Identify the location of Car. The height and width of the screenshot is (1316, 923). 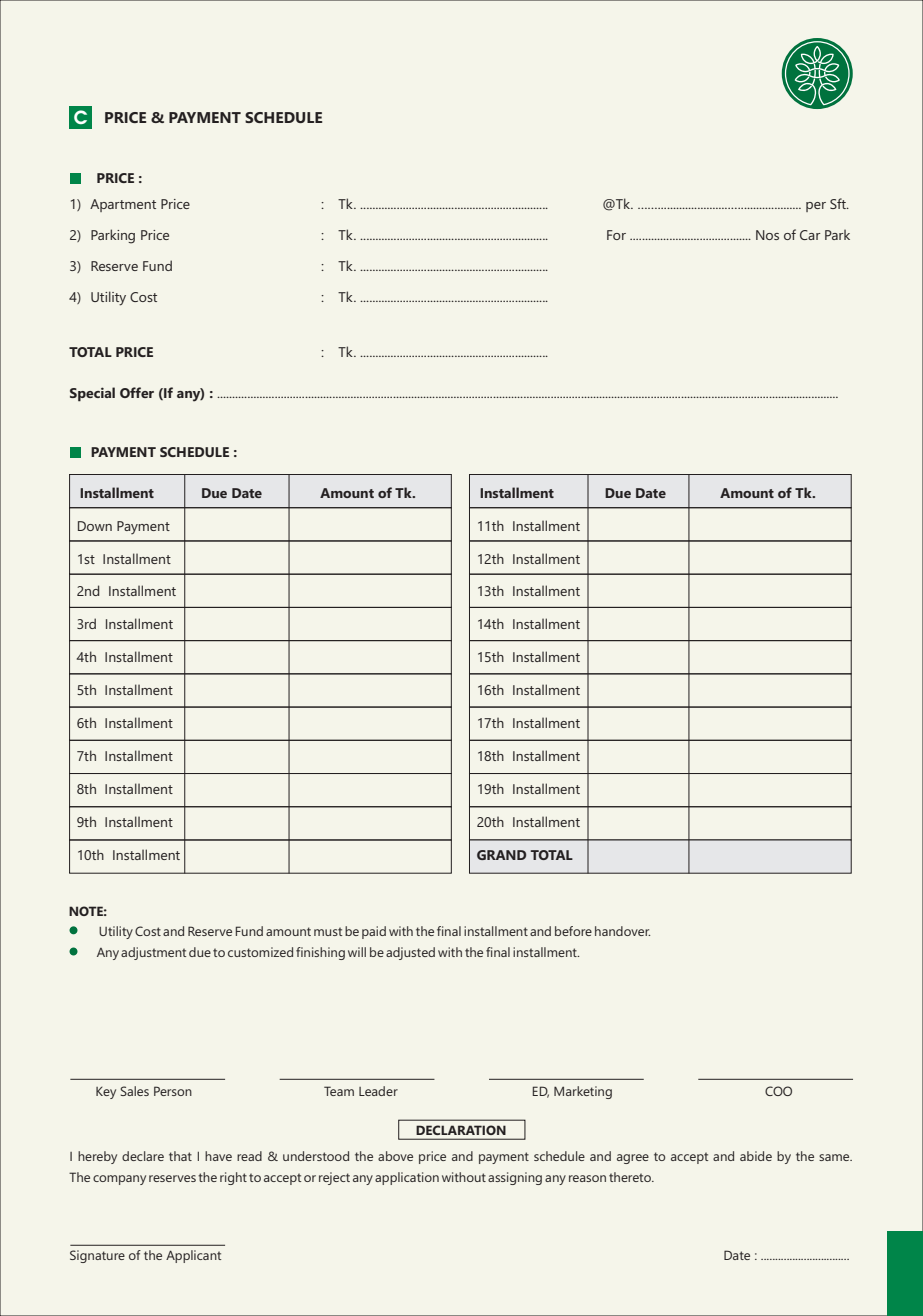
(810, 235).
